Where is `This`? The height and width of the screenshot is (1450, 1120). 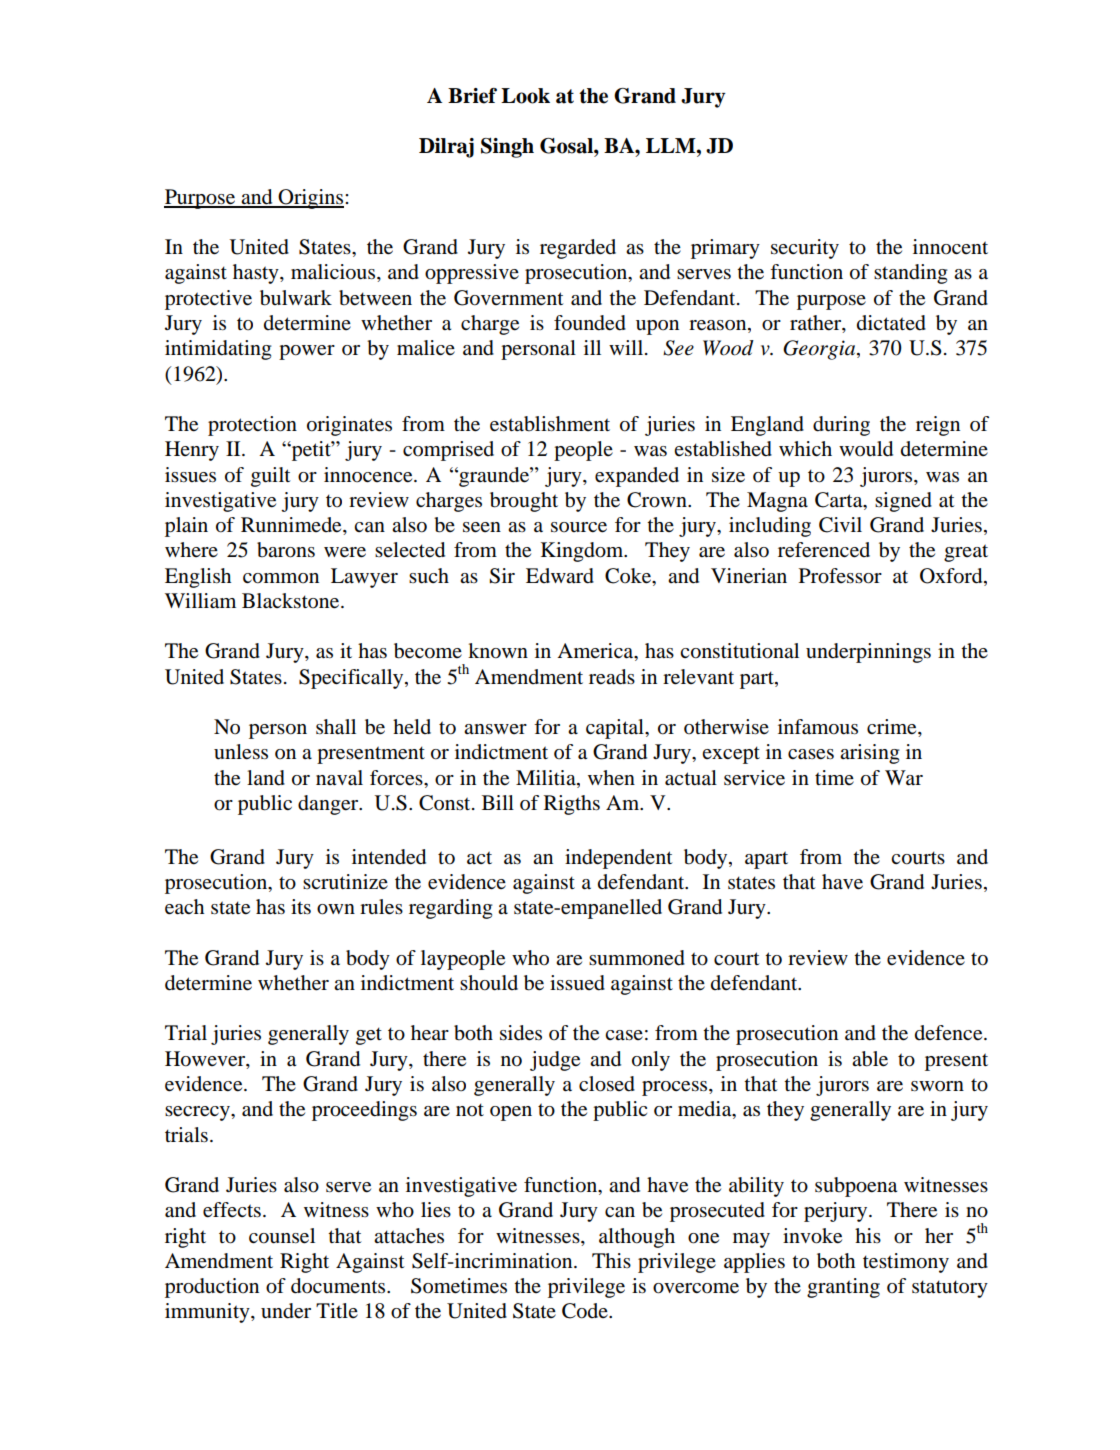
This is located at coordinates (611, 1260).
